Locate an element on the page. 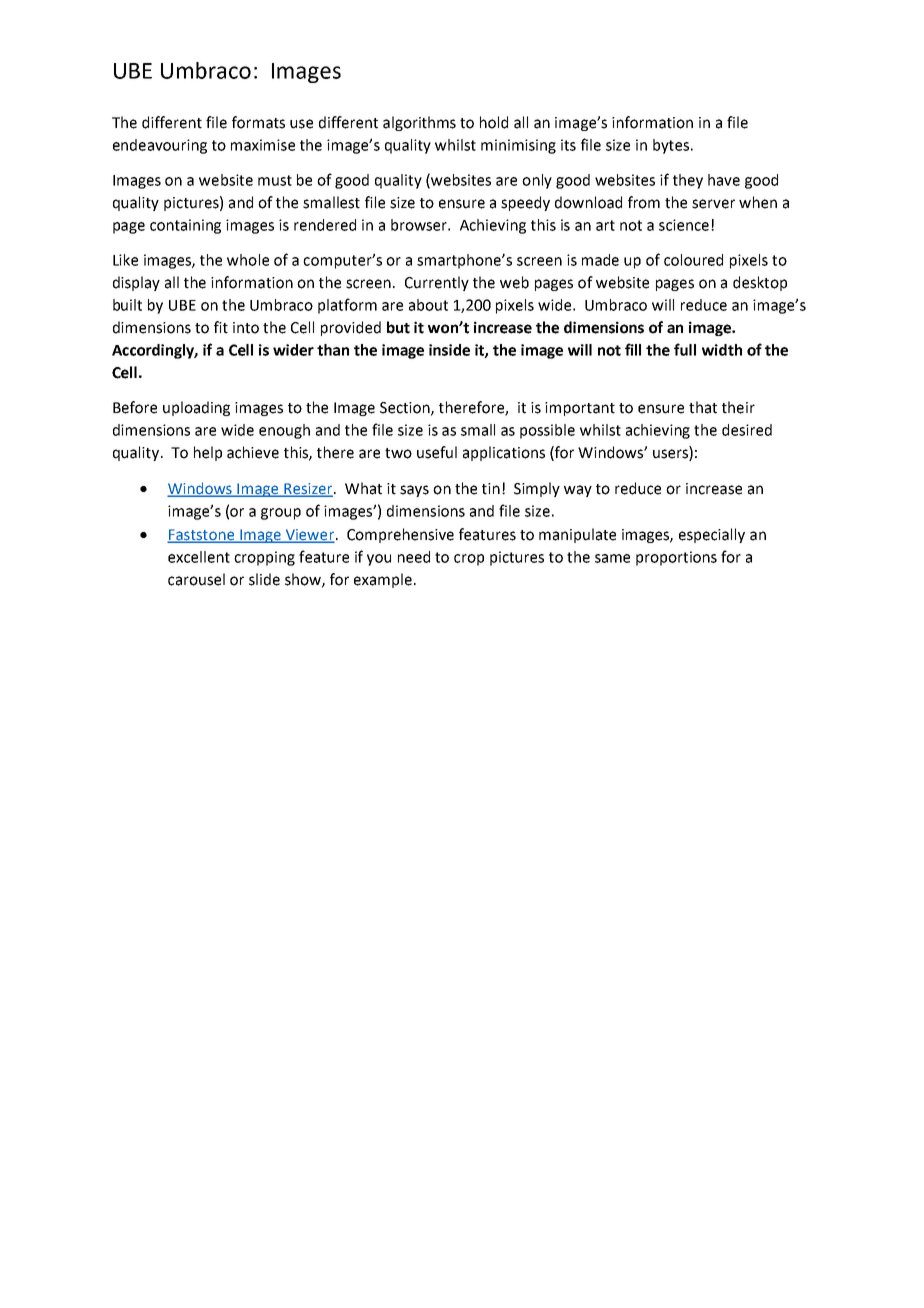 The image size is (924, 1308). need is located at coordinates (414, 557).
